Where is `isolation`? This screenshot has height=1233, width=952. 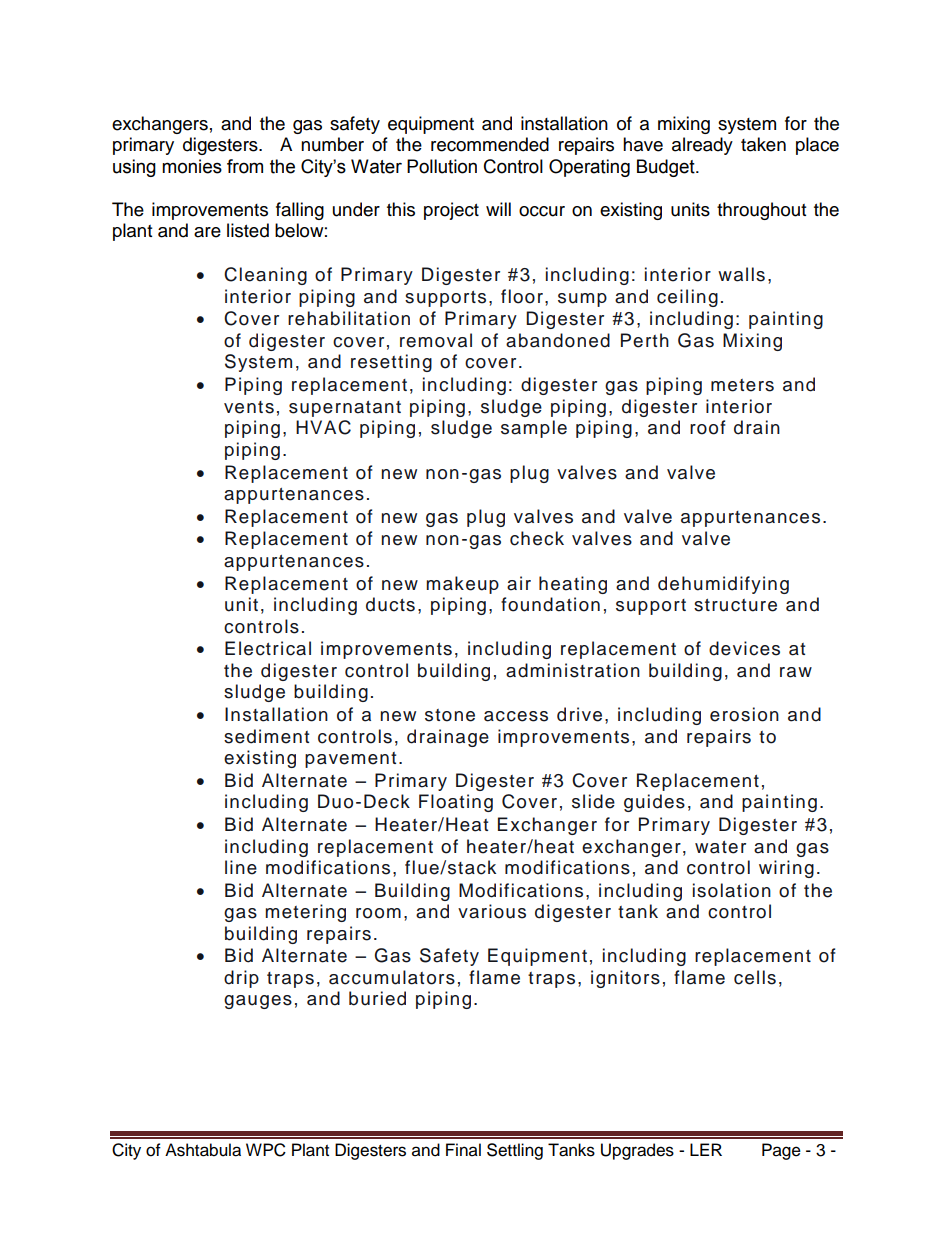
isolation is located at coordinates (732, 890).
